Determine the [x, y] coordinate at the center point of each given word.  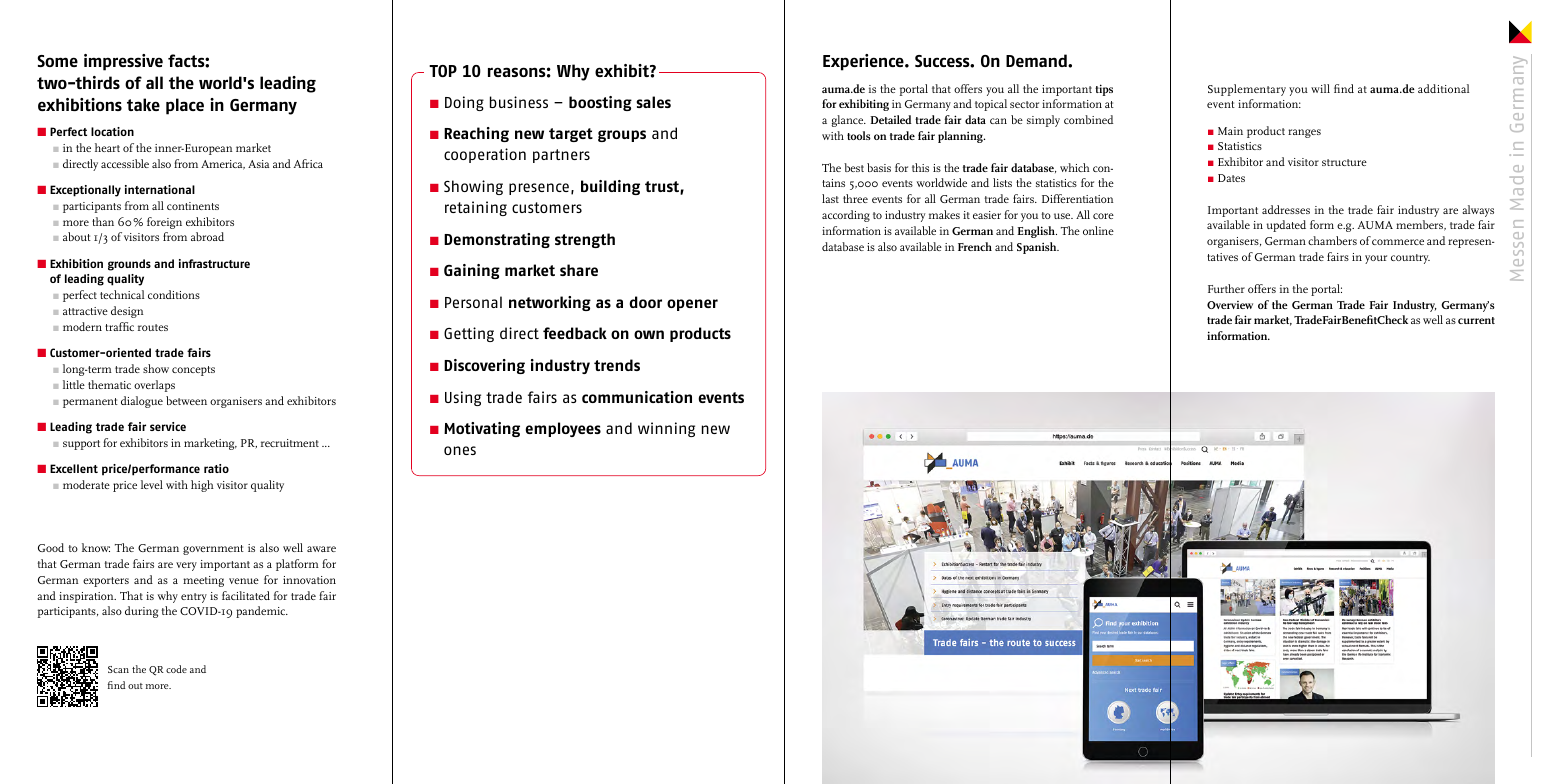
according [846, 216]
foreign [164, 223]
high [202, 486]
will [1320, 88]
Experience [864, 62]
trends [617, 365]
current [1476, 320]
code [176, 669]
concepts [193, 371]
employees [563, 429]
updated [1286, 226]
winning [666, 429]
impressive [123, 62]
